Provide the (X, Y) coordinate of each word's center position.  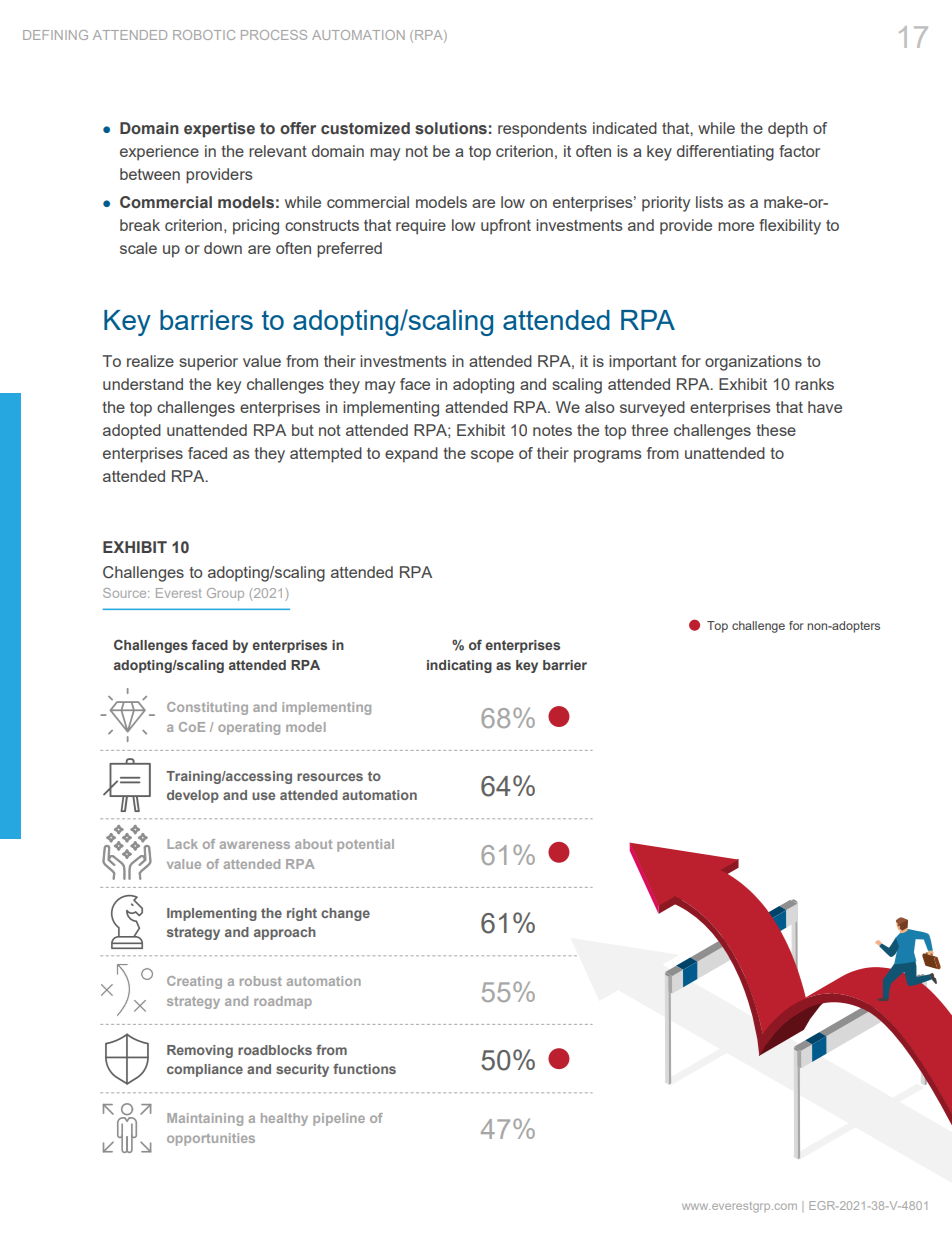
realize (150, 361)
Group (225, 594)
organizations (753, 363)
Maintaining (205, 1119)
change (345, 914)
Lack (182, 844)
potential (365, 845)
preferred (349, 250)
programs (608, 456)
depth (788, 130)
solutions (451, 128)
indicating (459, 666)
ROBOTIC (204, 35)
